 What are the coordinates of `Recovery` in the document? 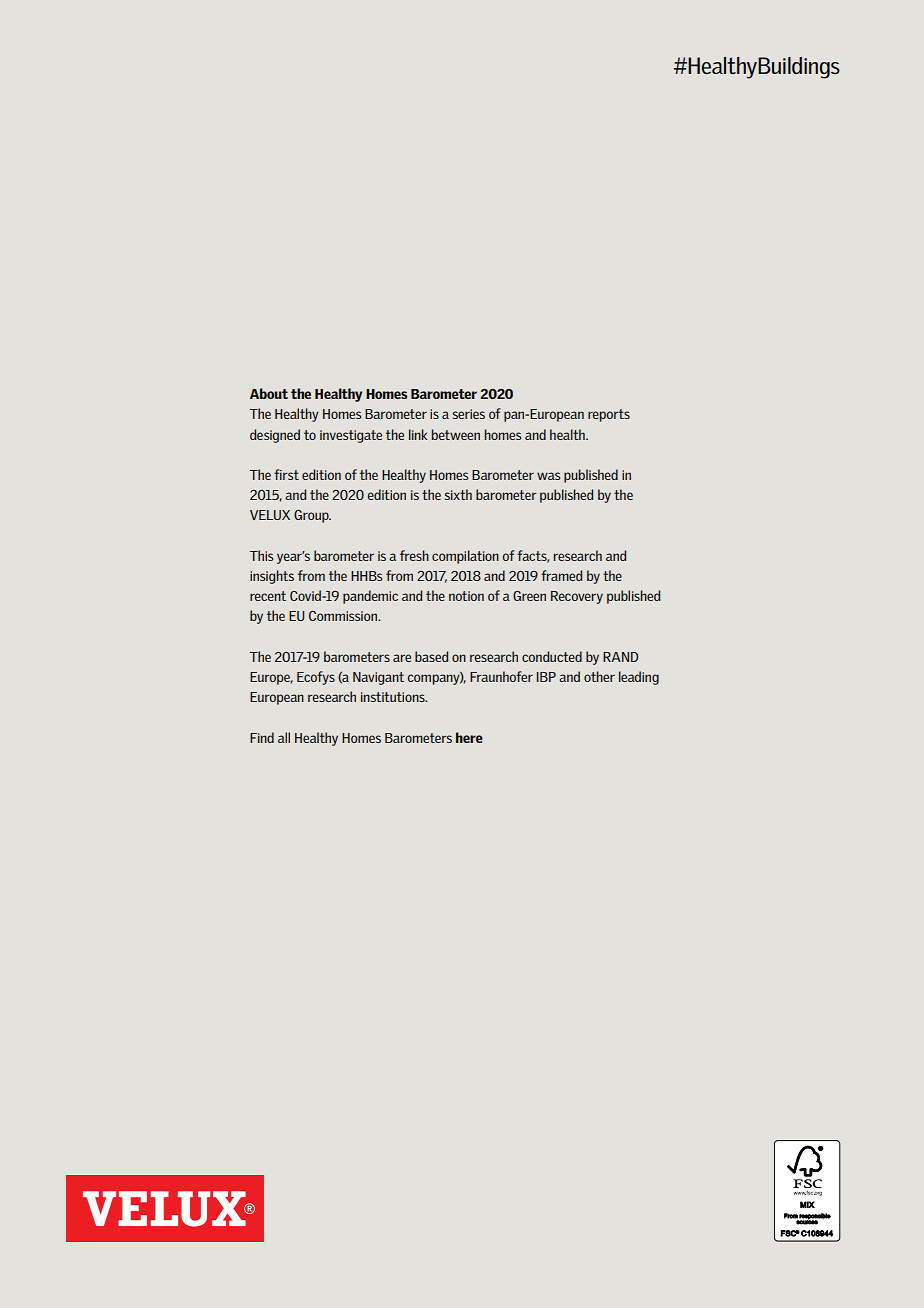 It's located at (577, 597).
